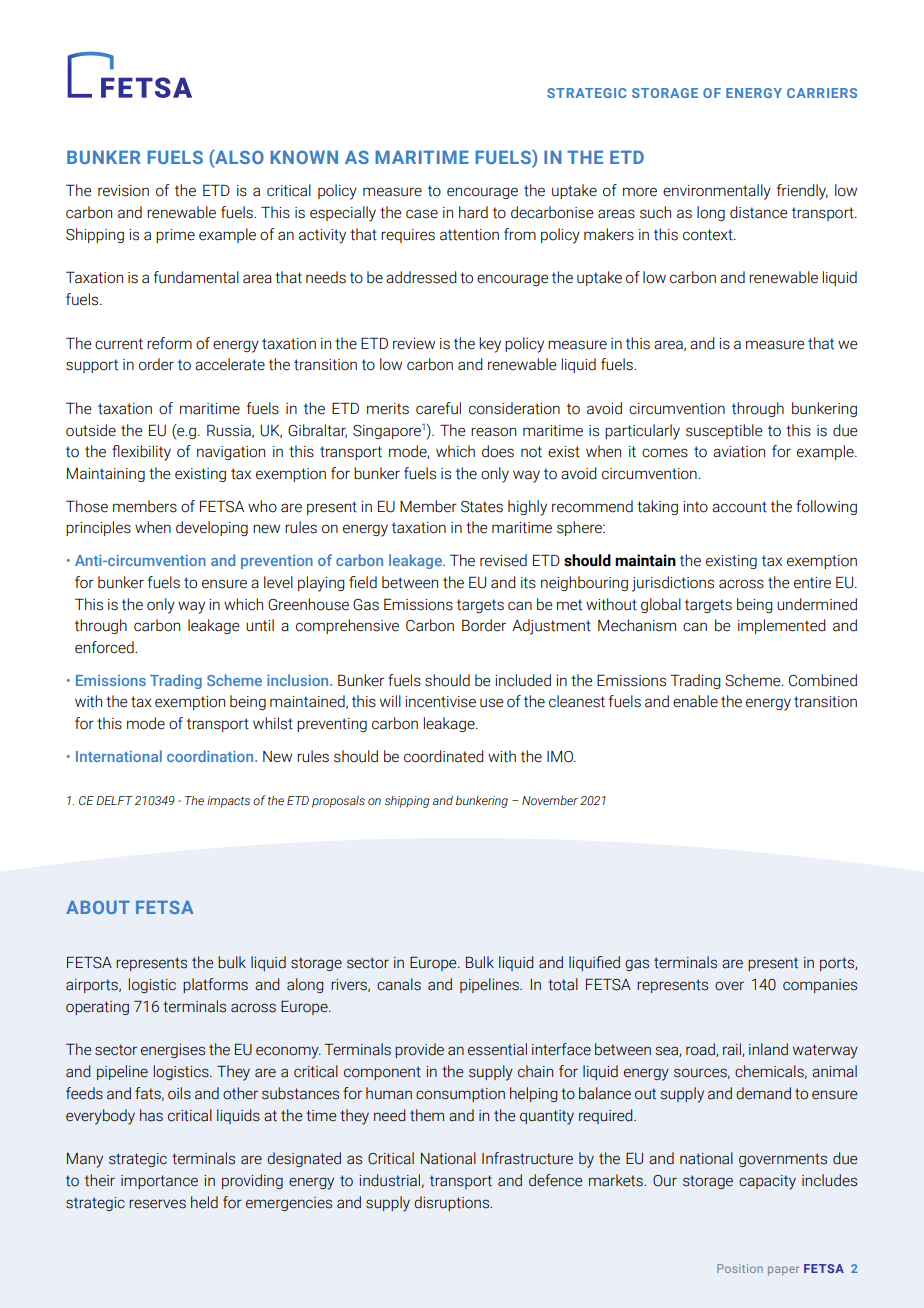 This document has height=1308, width=924. I want to click on reserves, so click(157, 1204).
